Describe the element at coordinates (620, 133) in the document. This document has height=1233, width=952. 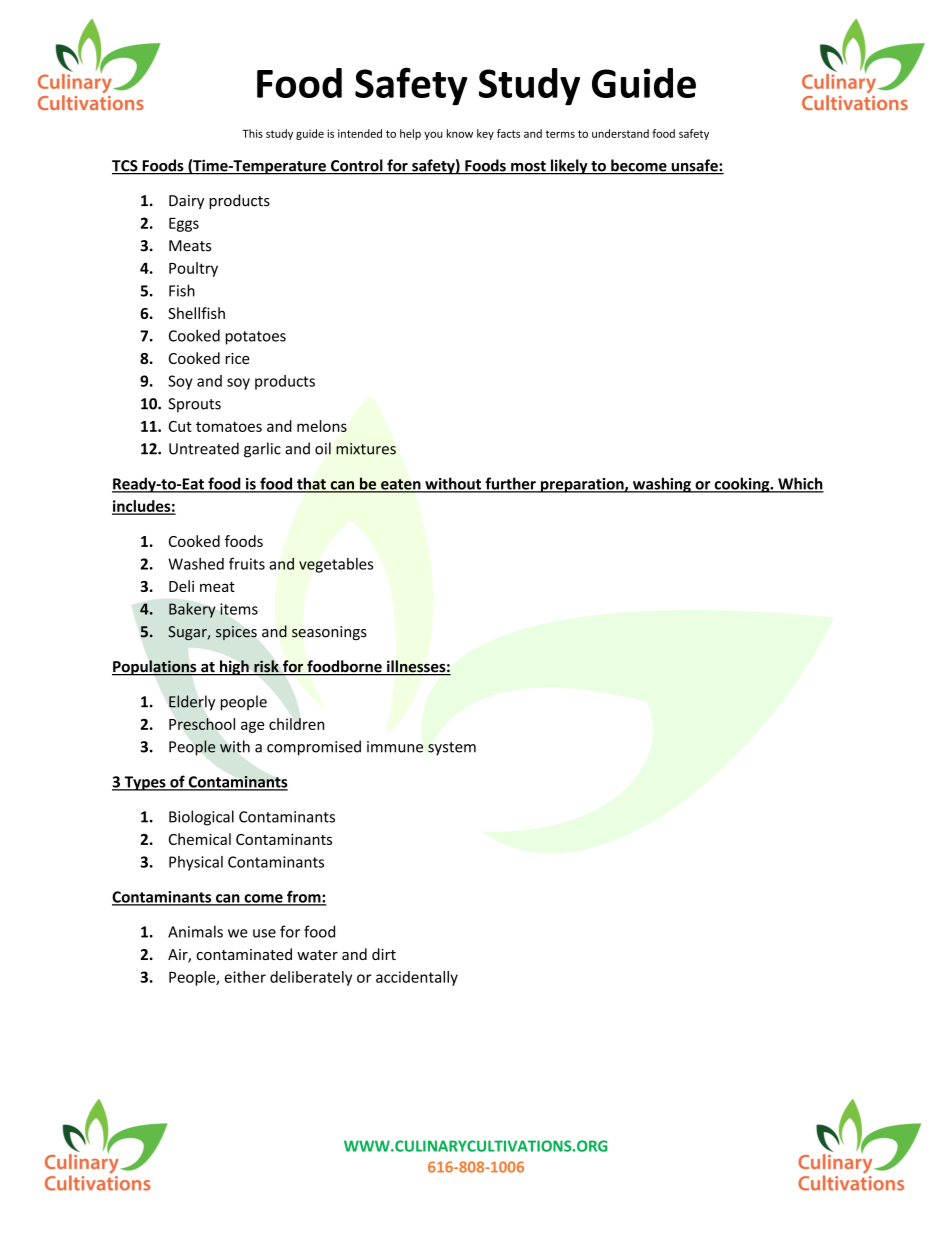
I see `understand` at that location.
